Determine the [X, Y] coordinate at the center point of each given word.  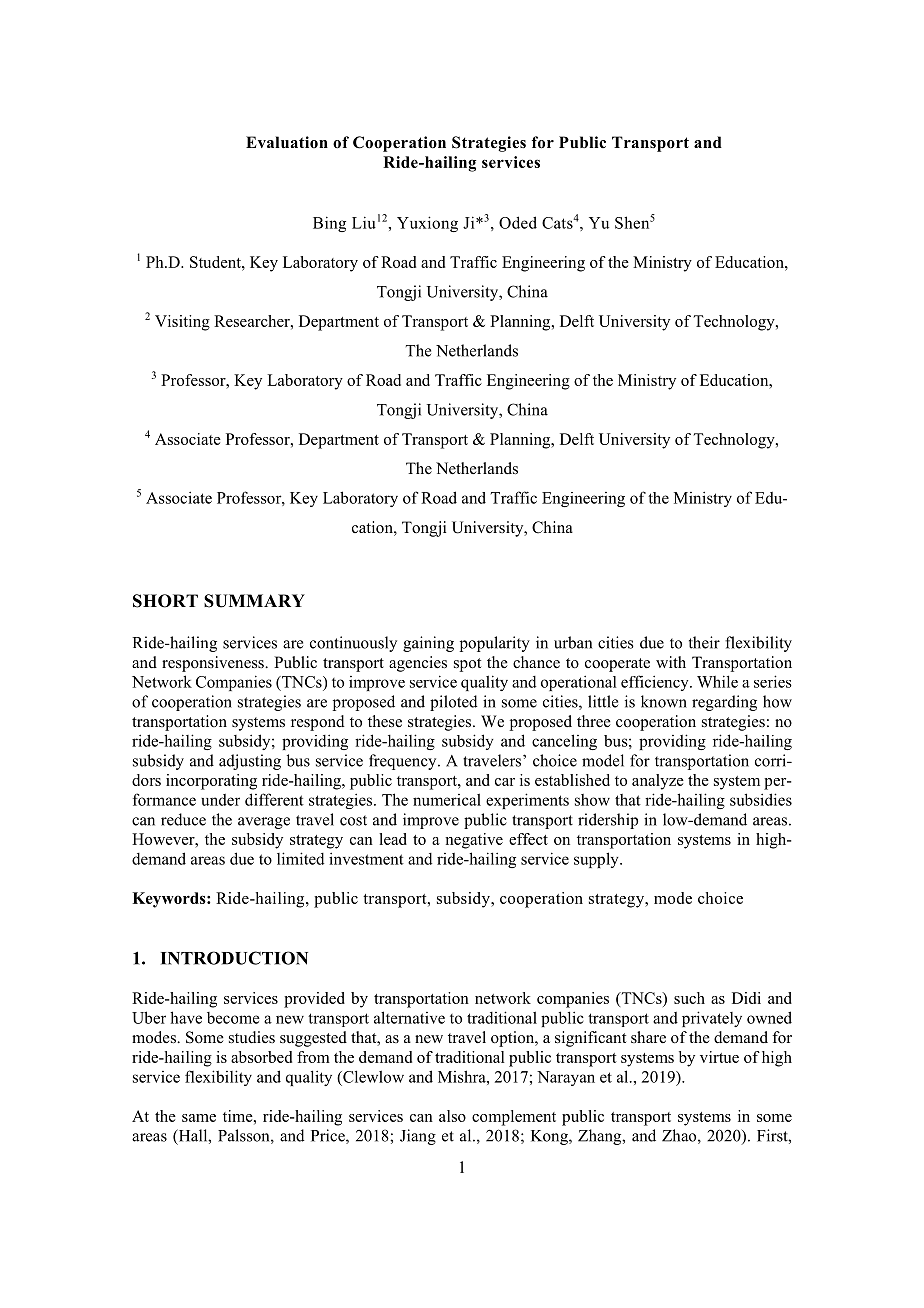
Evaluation [287, 142]
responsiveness [214, 664]
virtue [719, 1057]
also [452, 1116]
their [704, 642]
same [199, 1118]
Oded [518, 222]
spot [467, 665]
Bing [329, 224]
